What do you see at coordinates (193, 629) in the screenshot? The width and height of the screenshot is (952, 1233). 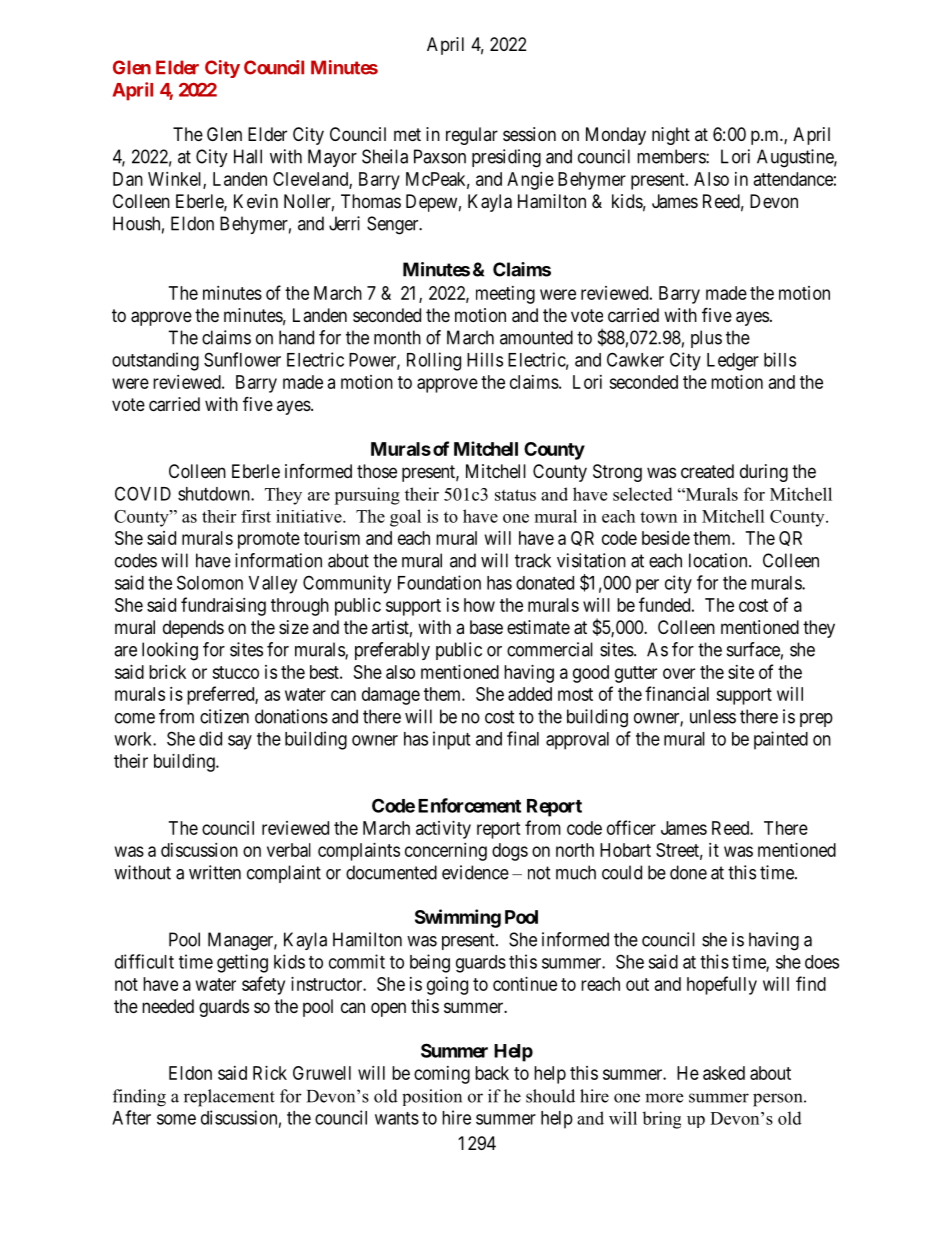 I see `depends` at bounding box center [193, 629].
